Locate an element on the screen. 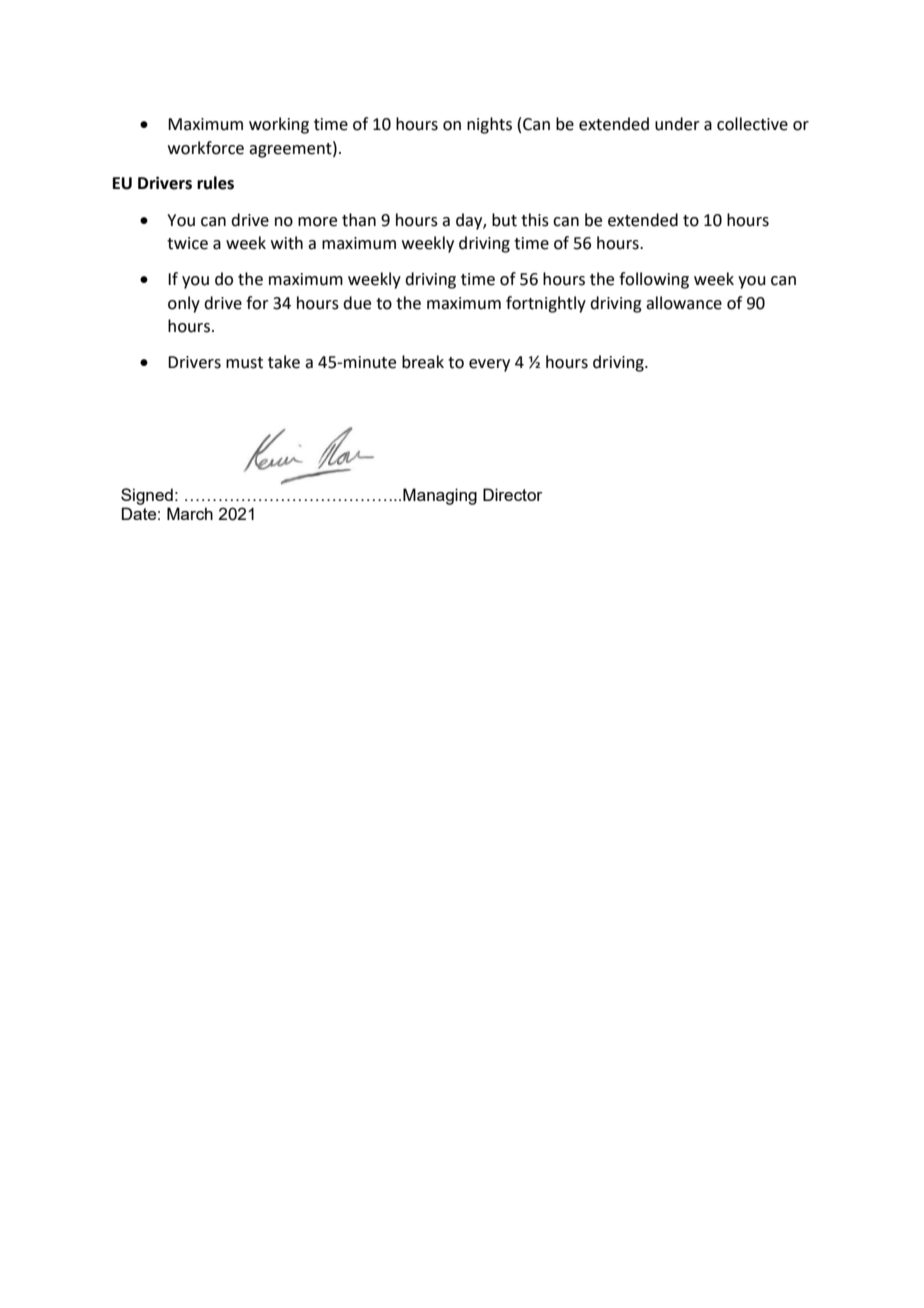 Image resolution: width=924 pixels, height=1308 pixels. every is located at coordinates (489, 365).
